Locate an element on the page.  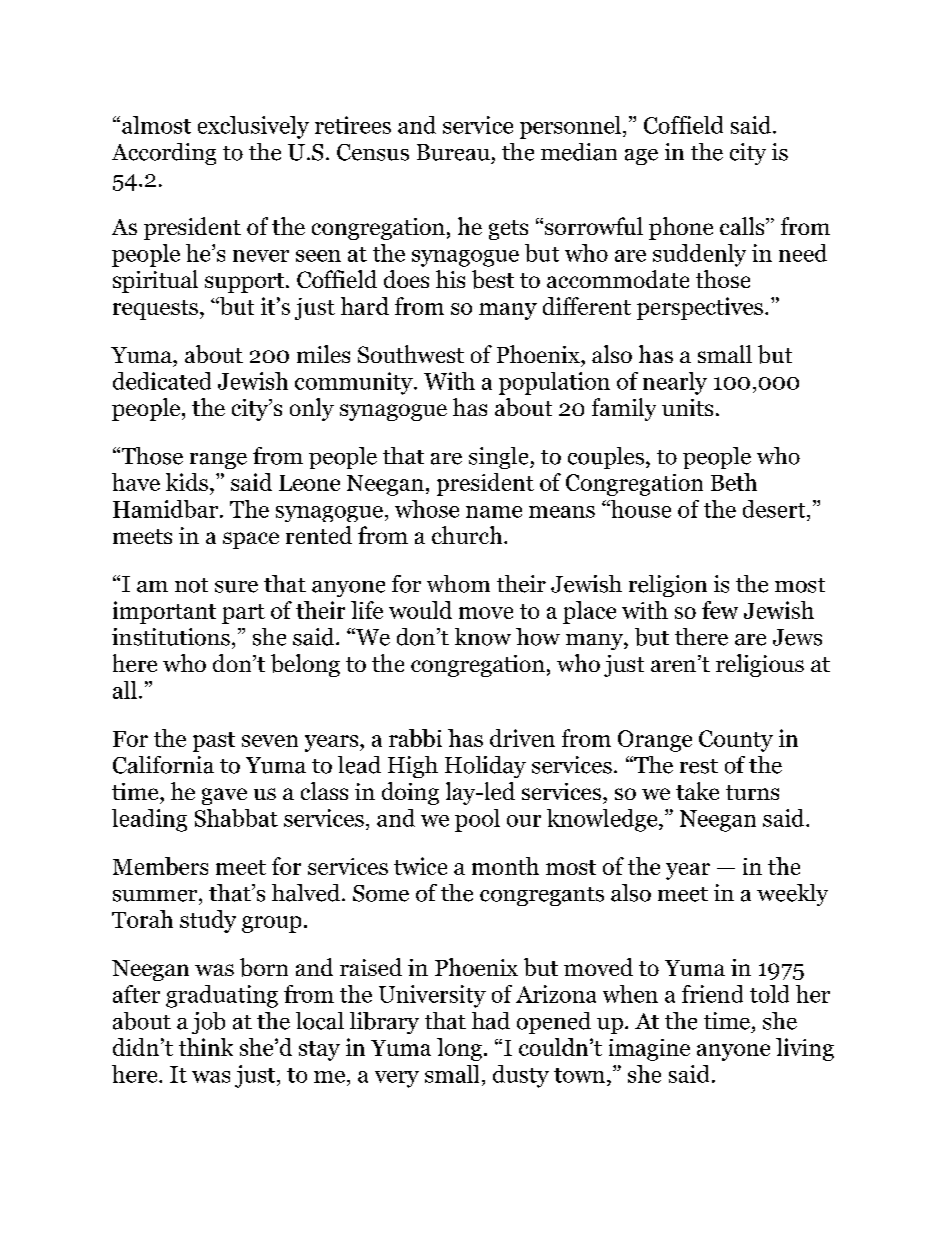
month is located at coordinates (505, 866).
